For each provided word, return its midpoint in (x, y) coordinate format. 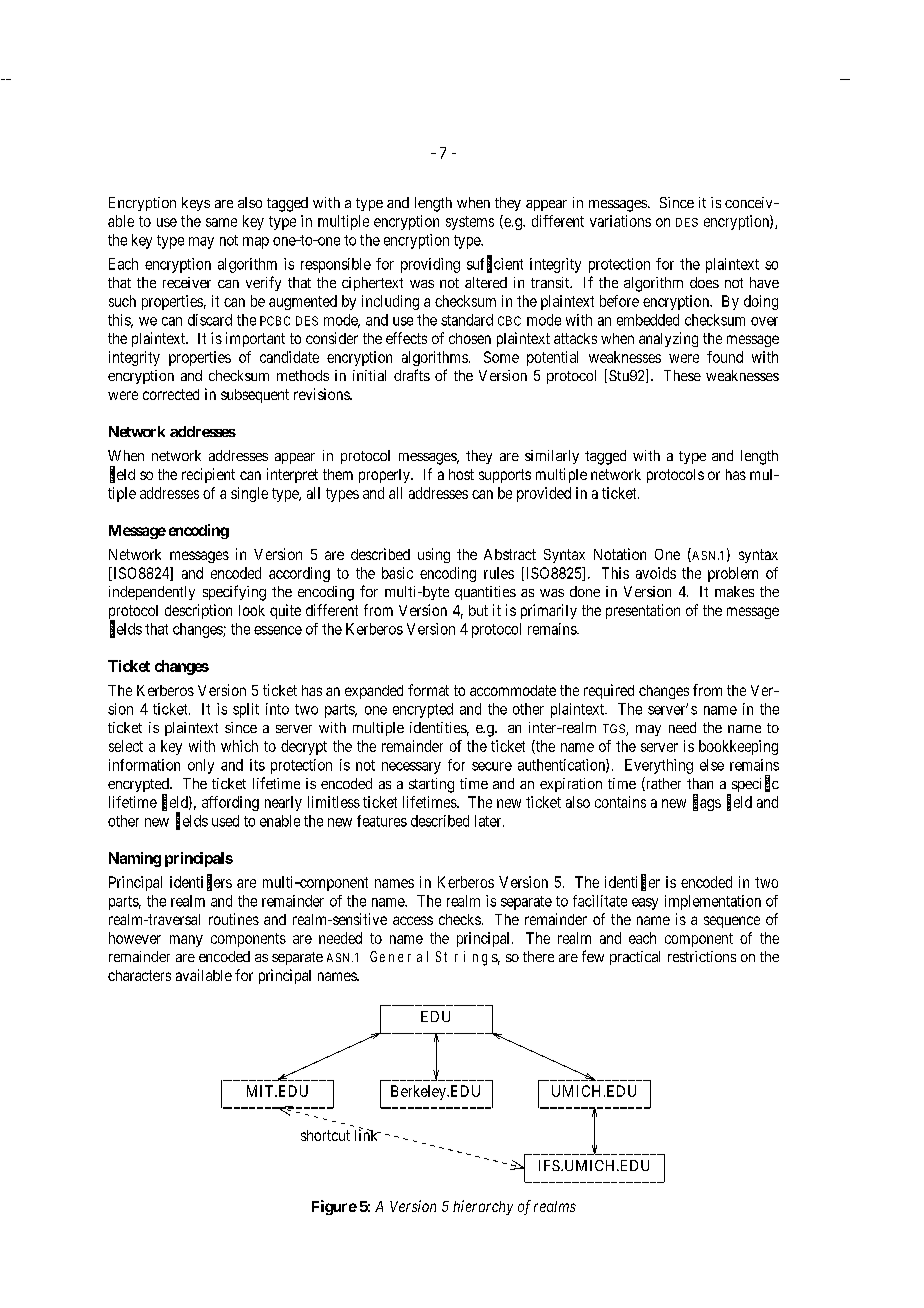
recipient (208, 475)
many (186, 941)
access (413, 920)
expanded (374, 692)
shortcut (325, 1135)
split (246, 710)
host (461, 474)
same (221, 222)
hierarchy (483, 1207)
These (682, 375)
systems (470, 223)
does (704, 282)
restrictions (702, 956)
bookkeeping (738, 747)
